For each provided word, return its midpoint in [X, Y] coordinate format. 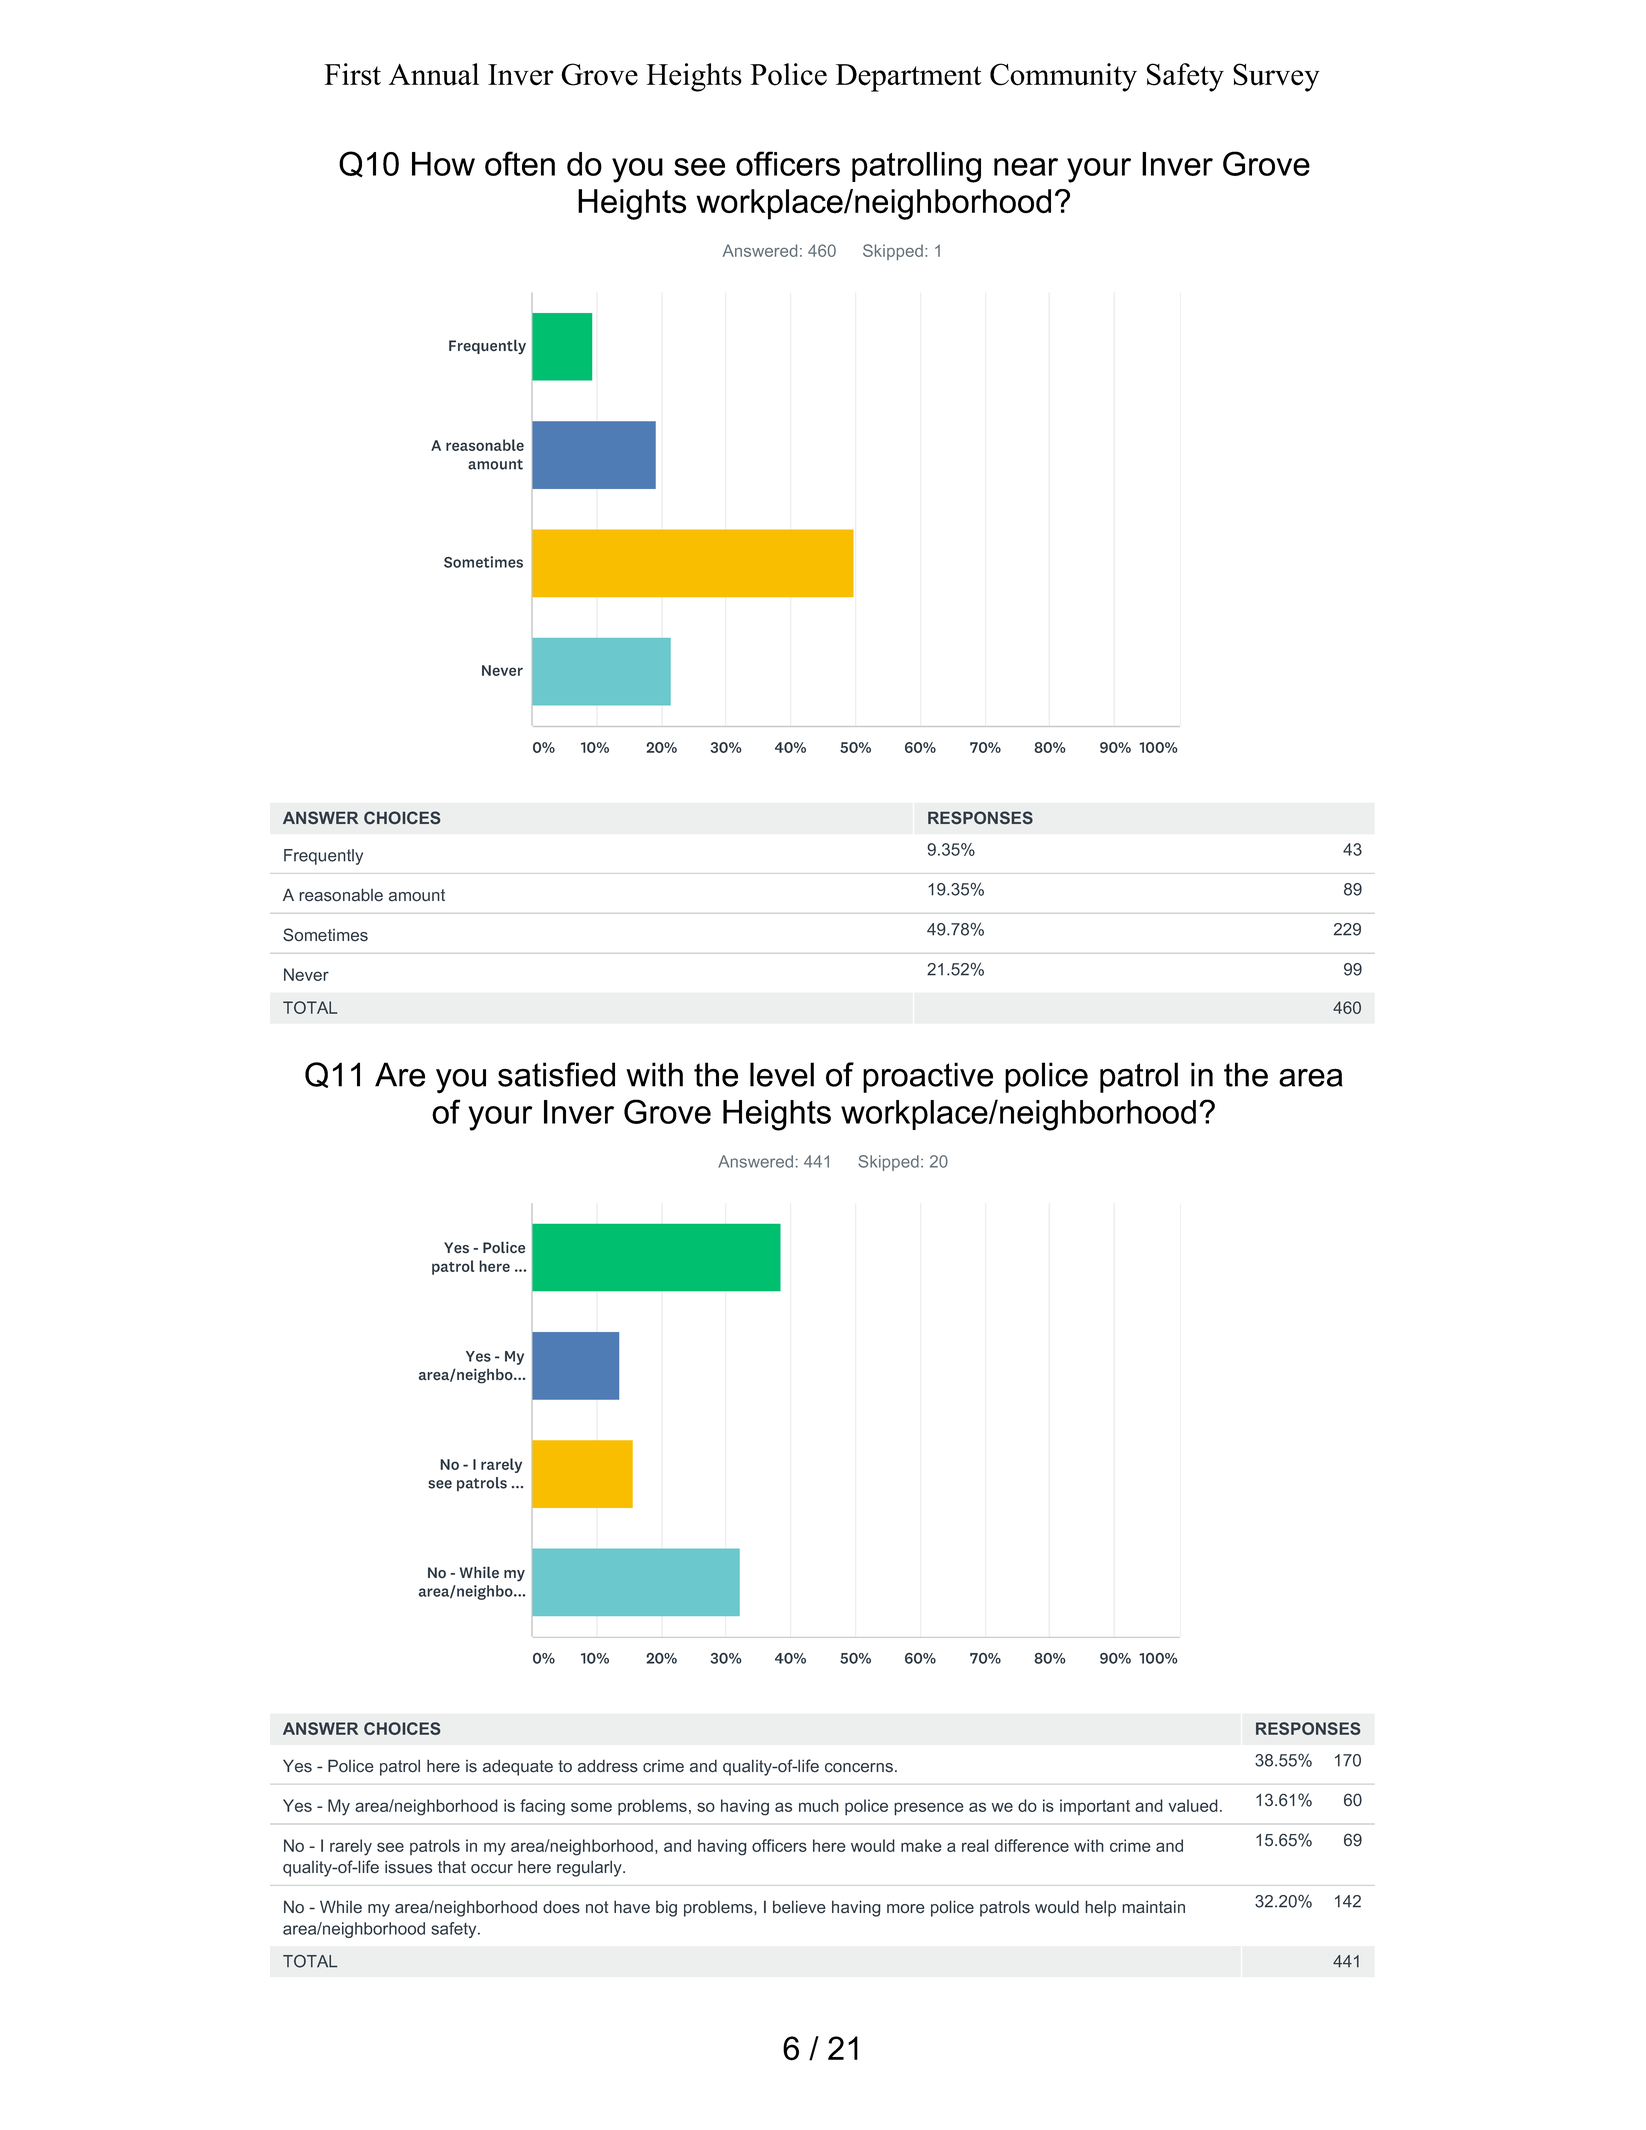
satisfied [556, 1074]
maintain [1153, 1907]
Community [1063, 77]
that [452, 1867]
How [443, 164]
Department [909, 78]
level [782, 1074]
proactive [928, 1077]
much [819, 1805]
